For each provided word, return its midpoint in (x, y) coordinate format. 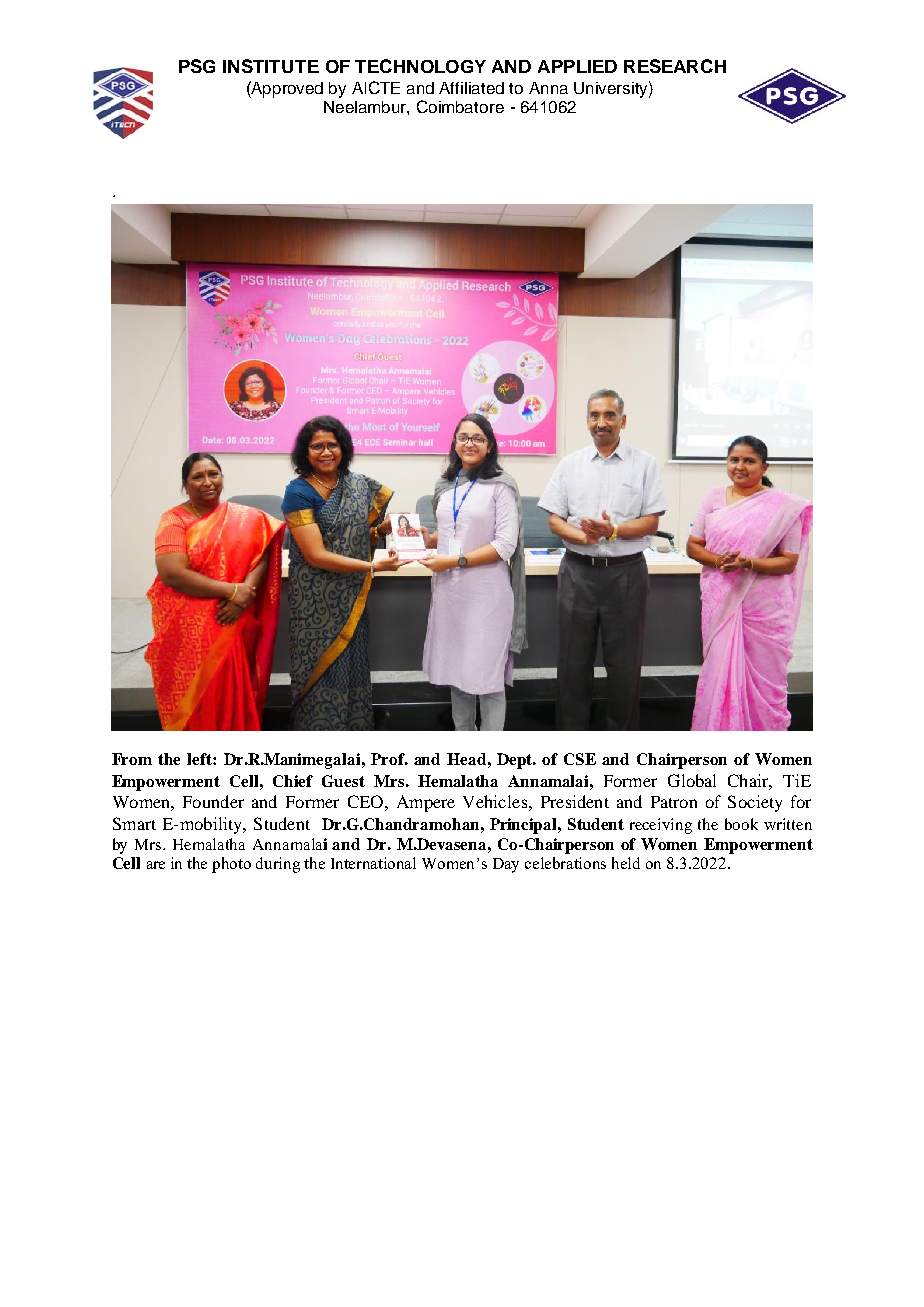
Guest (343, 781)
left (200, 759)
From (132, 759)
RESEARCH (675, 66)
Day (506, 865)
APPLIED (577, 66)
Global (692, 780)
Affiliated (471, 88)
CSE (580, 759)
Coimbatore (460, 106)
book (741, 824)
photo (231, 865)
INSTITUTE (271, 66)
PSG (197, 66)
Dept (516, 761)
